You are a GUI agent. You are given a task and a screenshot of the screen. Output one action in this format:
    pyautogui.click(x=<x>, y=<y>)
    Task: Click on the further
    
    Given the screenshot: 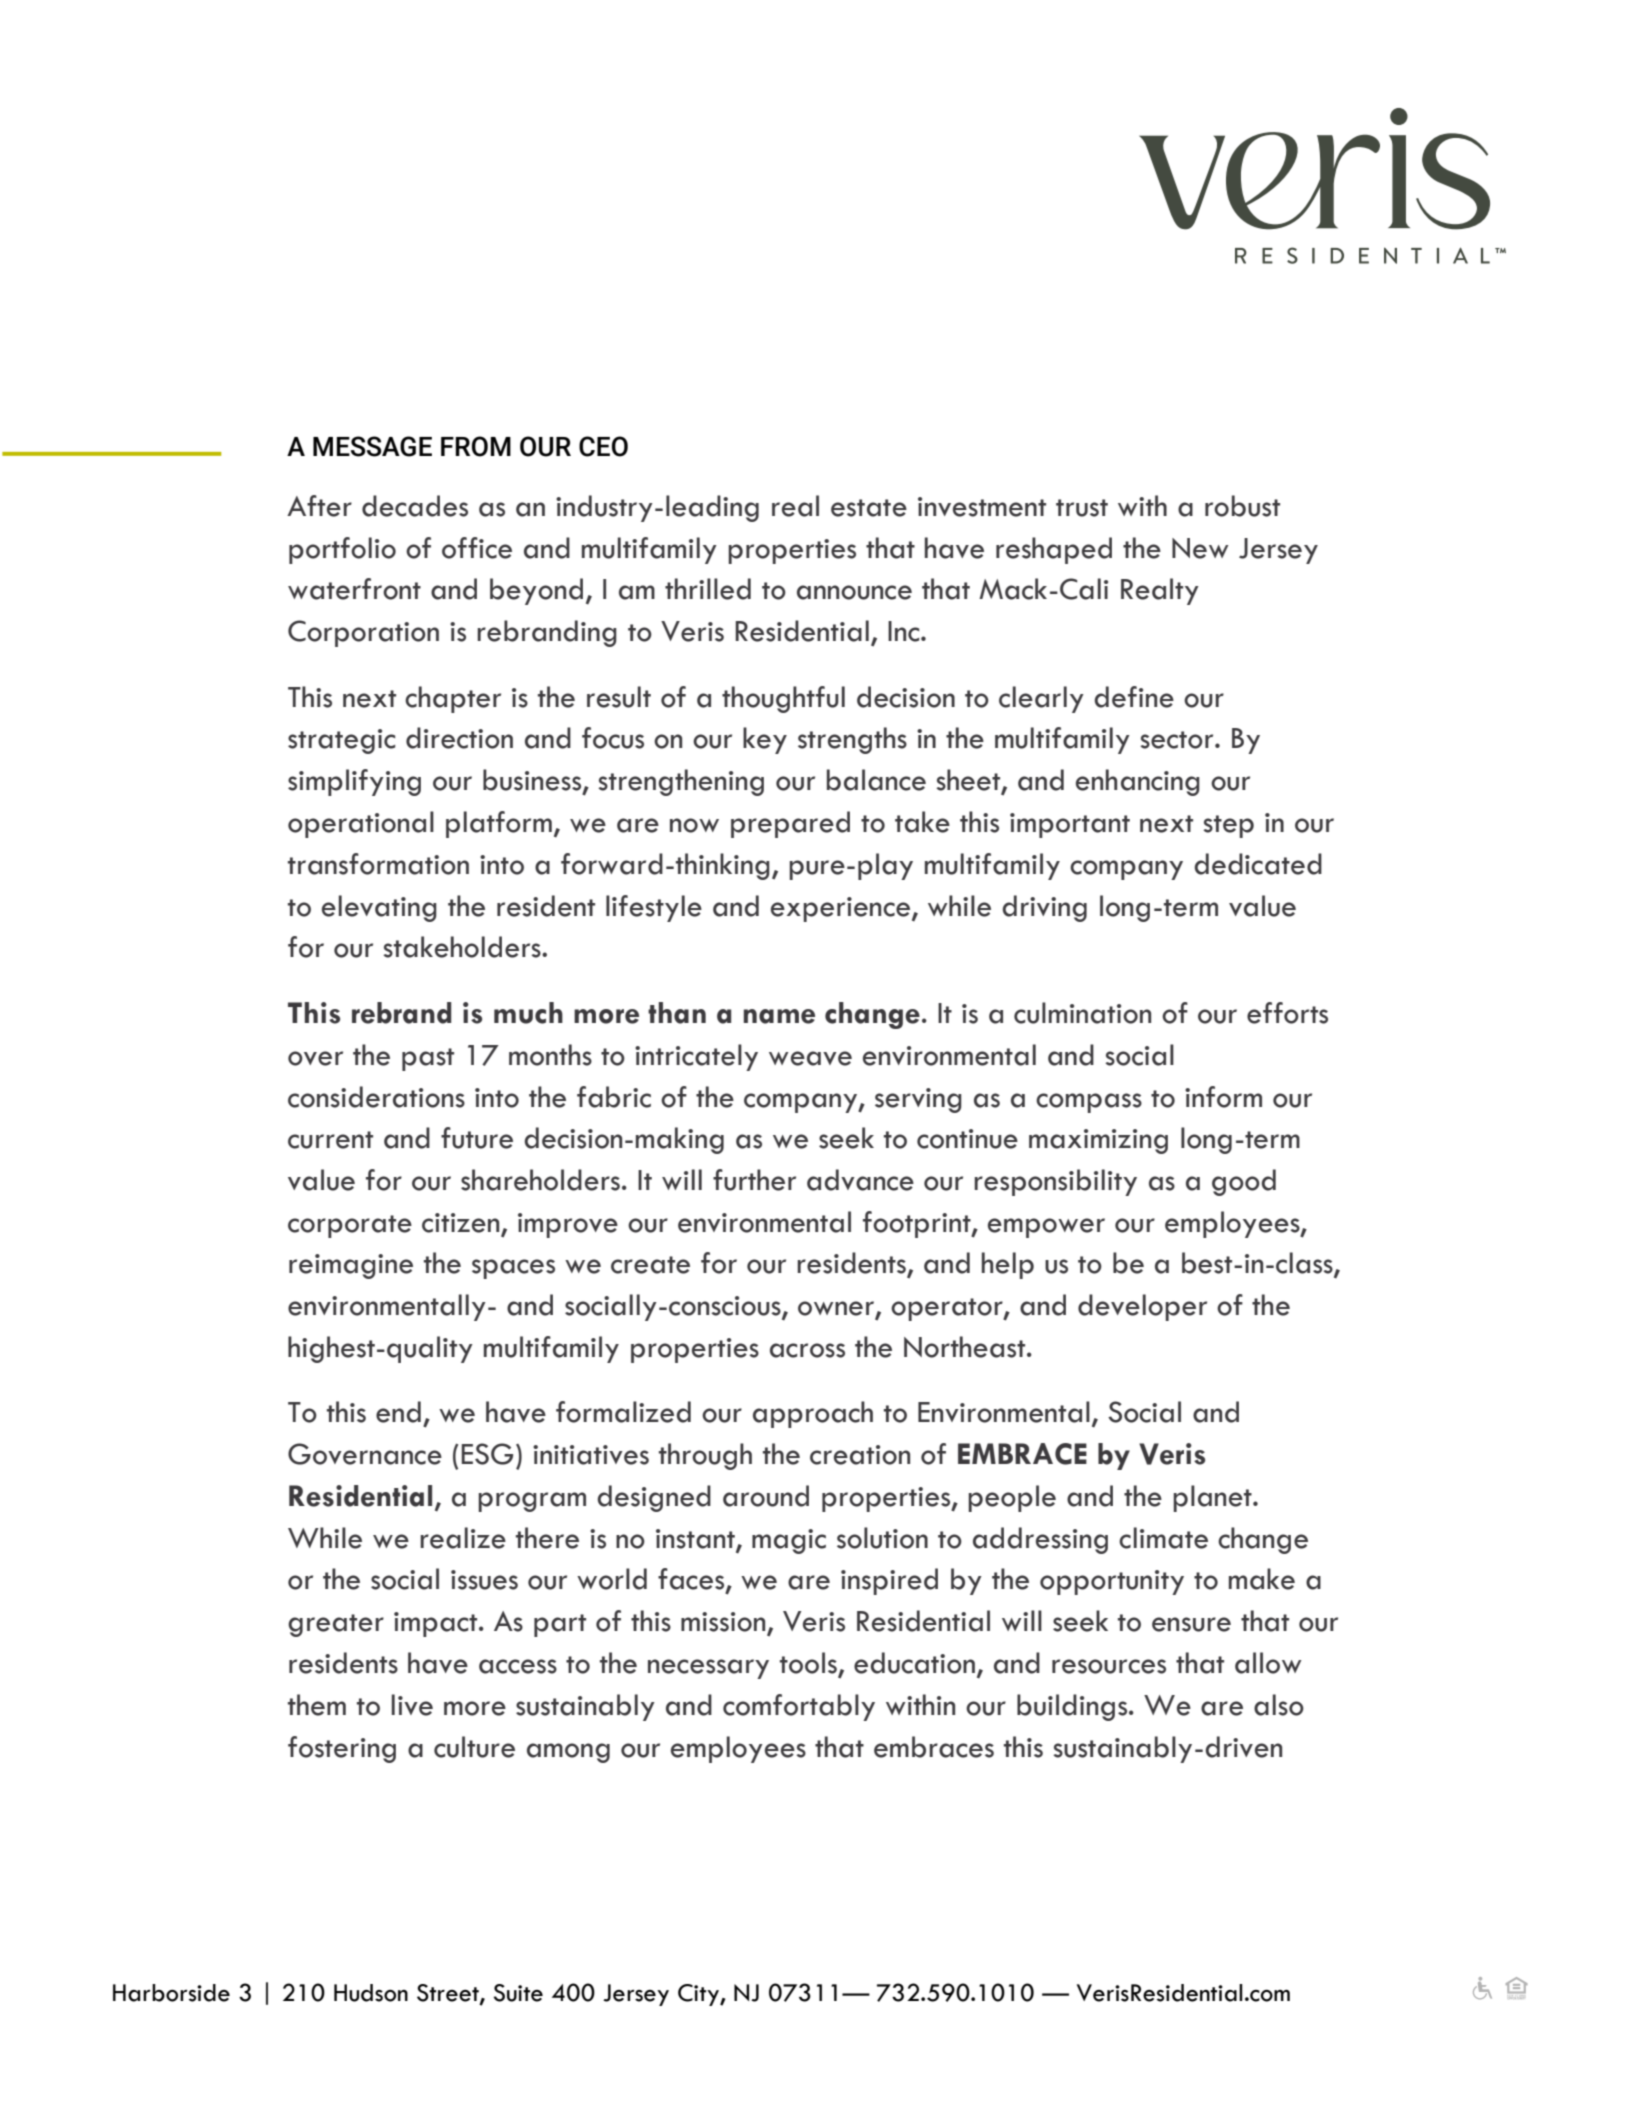 What is the action you would take?
    pyautogui.click(x=754, y=1180)
